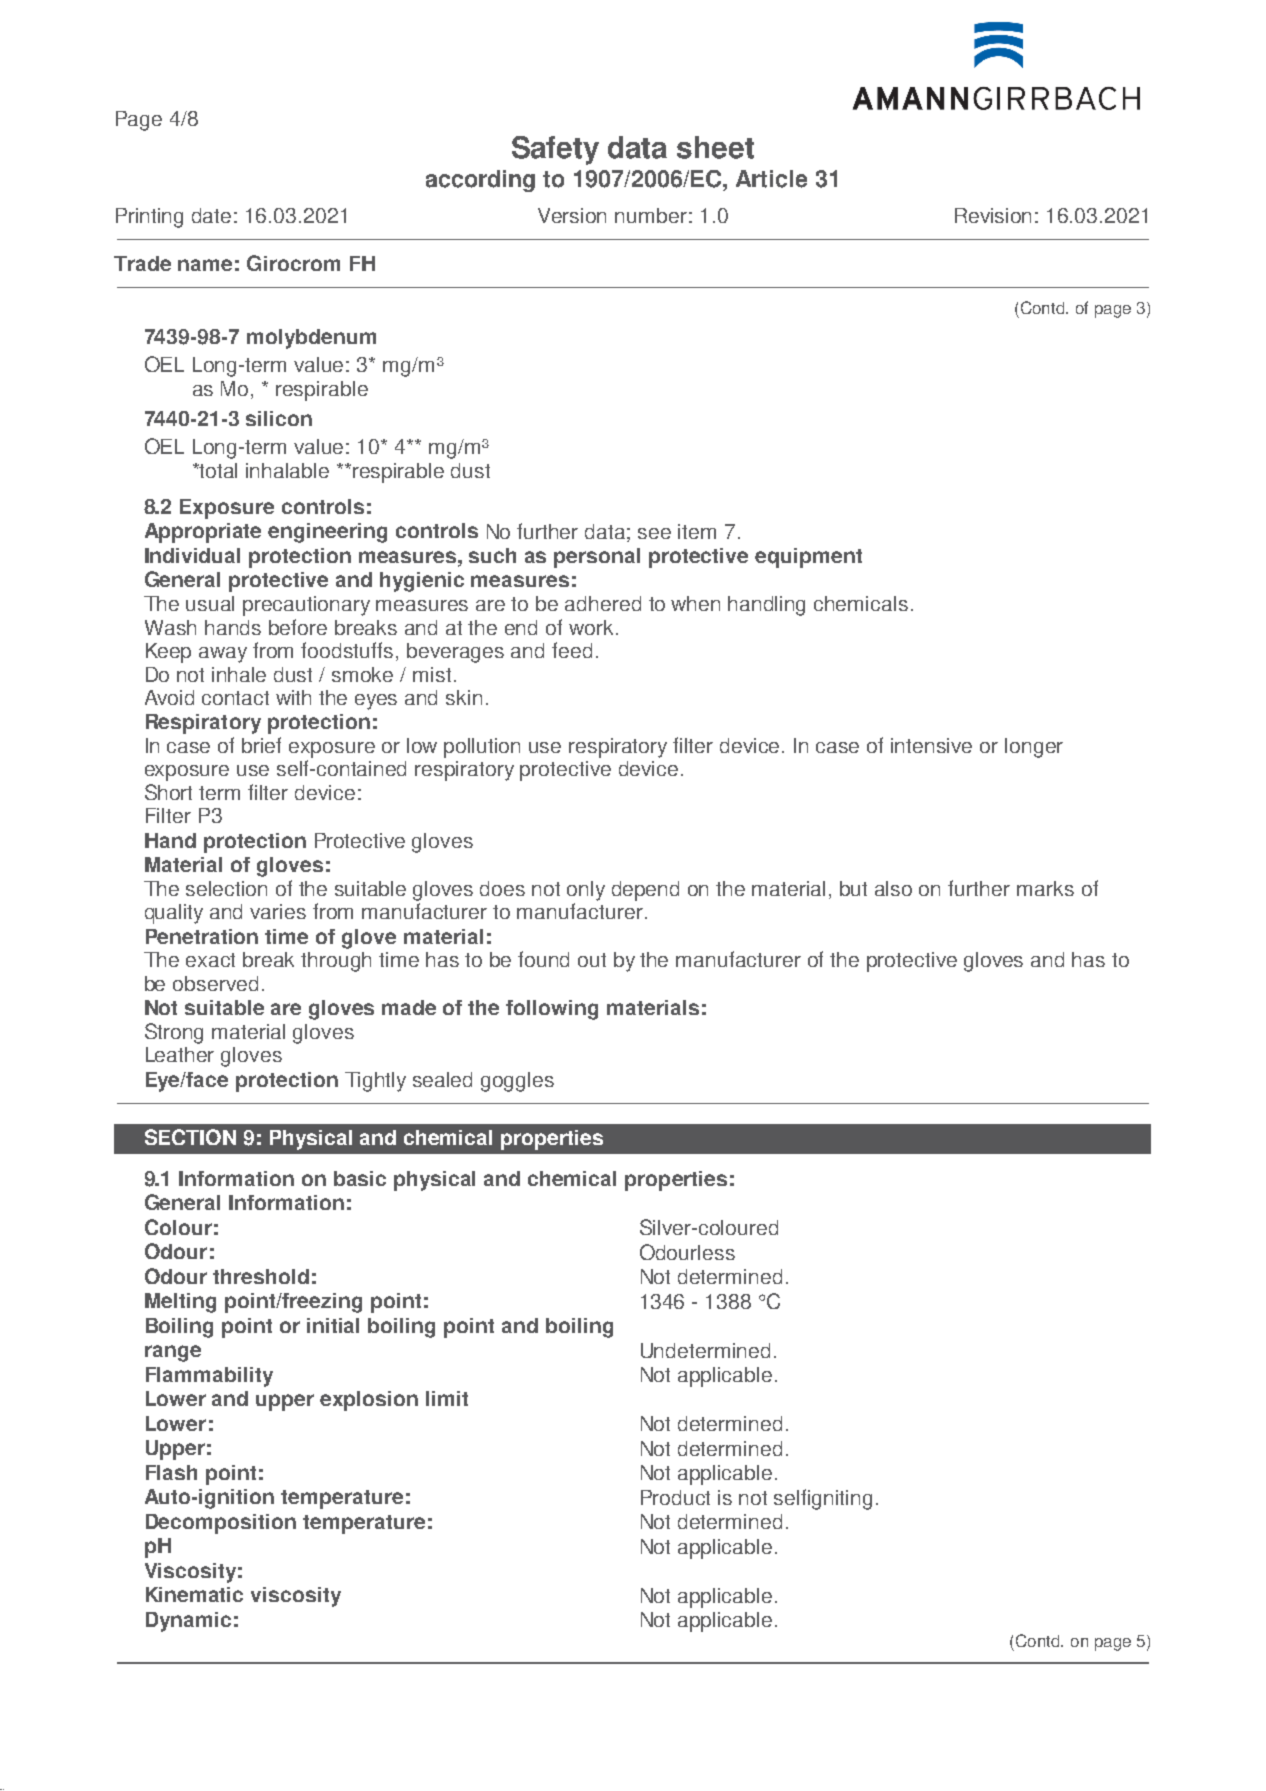 This page has height=1791, width=1266. What do you see at coordinates (226, 888) in the page?
I see `selection` at bounding box center [226, 888].
